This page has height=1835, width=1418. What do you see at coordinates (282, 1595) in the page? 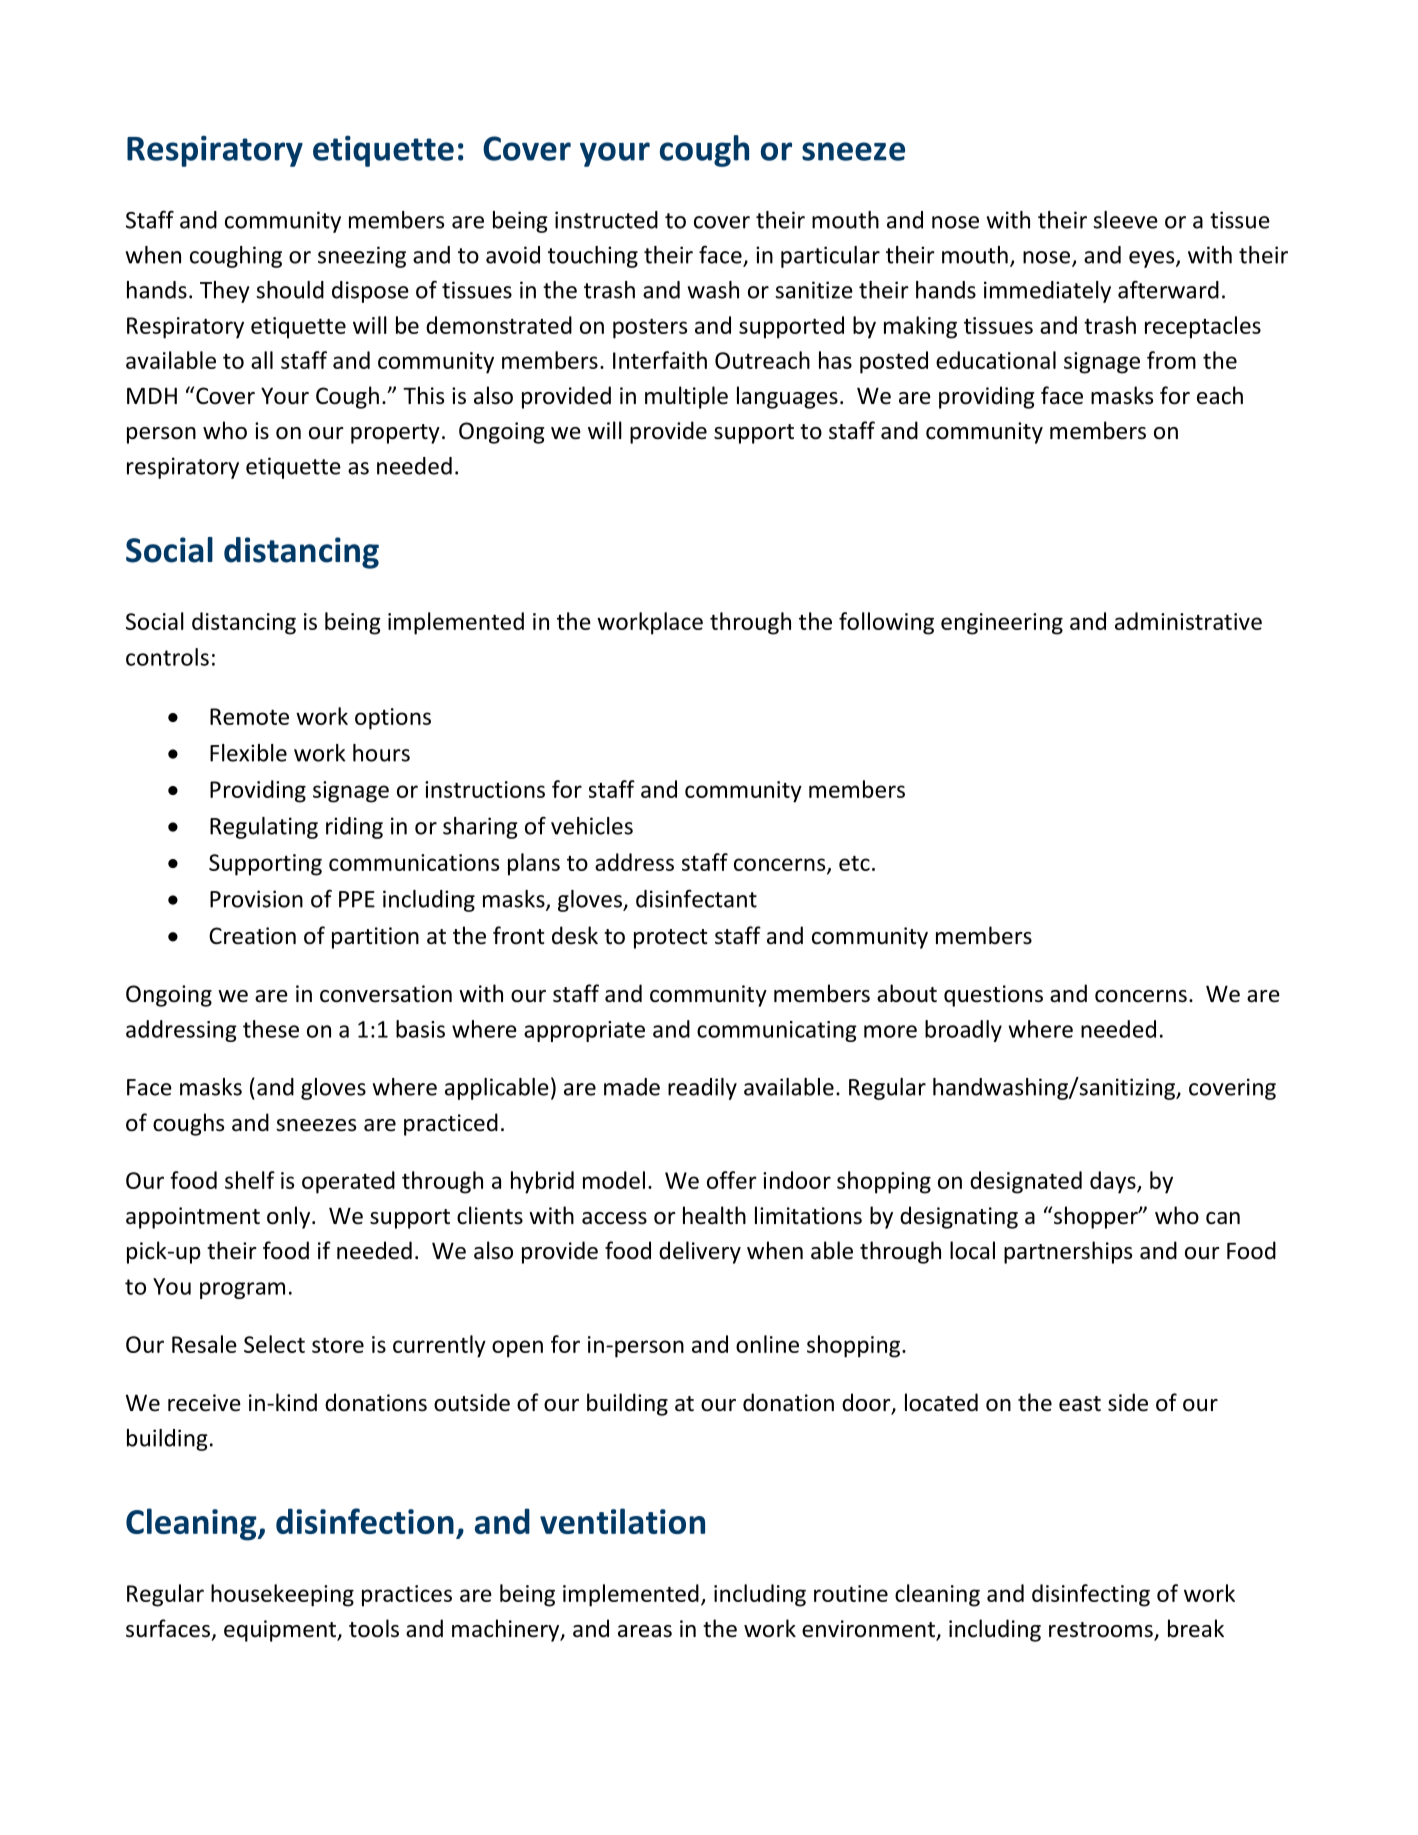
I see `housekeeping` at bounding box center [282, 1595].
